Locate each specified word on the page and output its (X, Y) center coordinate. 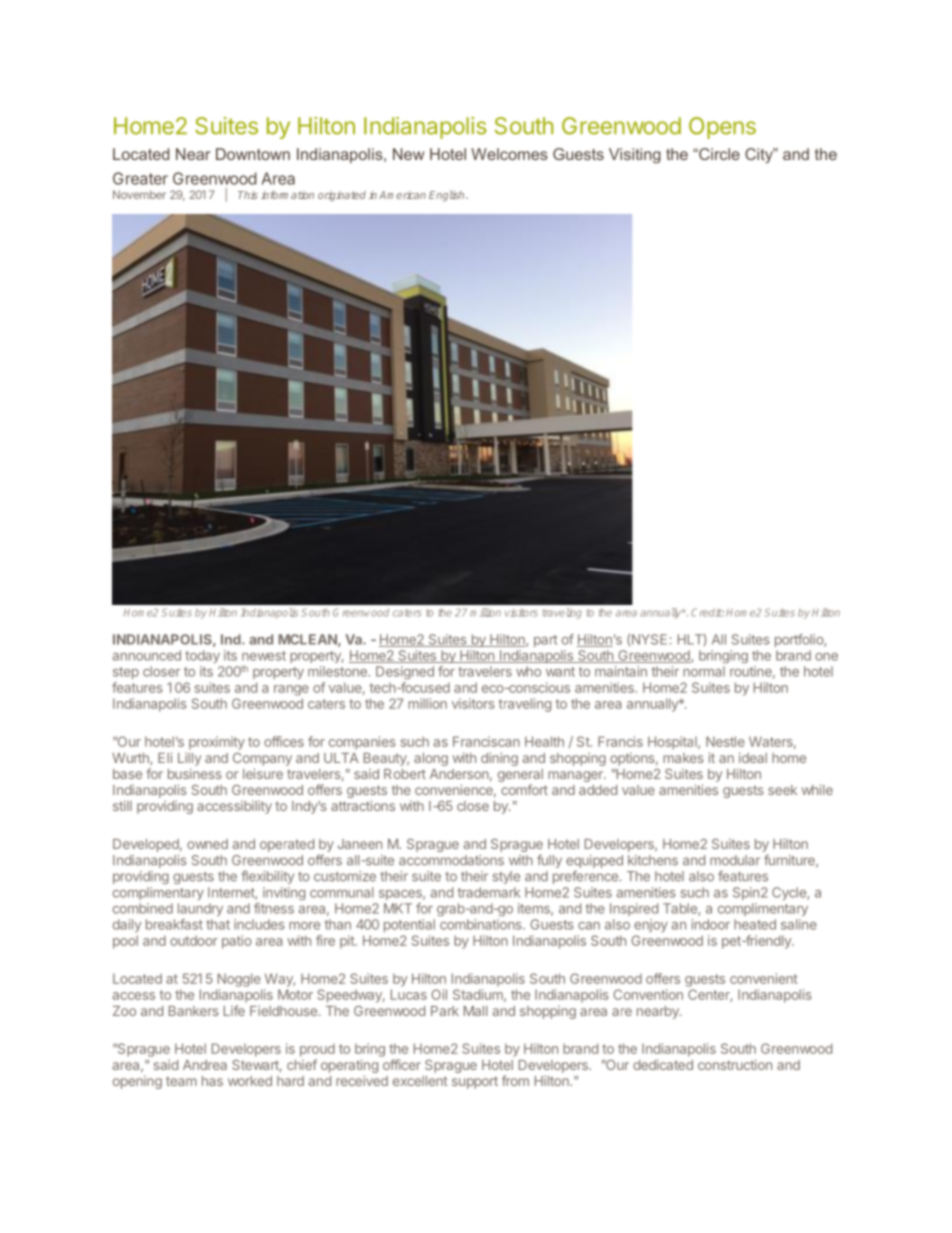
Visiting (635, 155)
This (248, 195)
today (202, 656)
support (475, 1082)
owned (207, 844)
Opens (722, 128)
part (545, 641)
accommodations (451, 860)
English (448, 196)
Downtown (253, 154)
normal (704, 671)
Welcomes (509, 154)
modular (735, 860)
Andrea (205, 1065)
